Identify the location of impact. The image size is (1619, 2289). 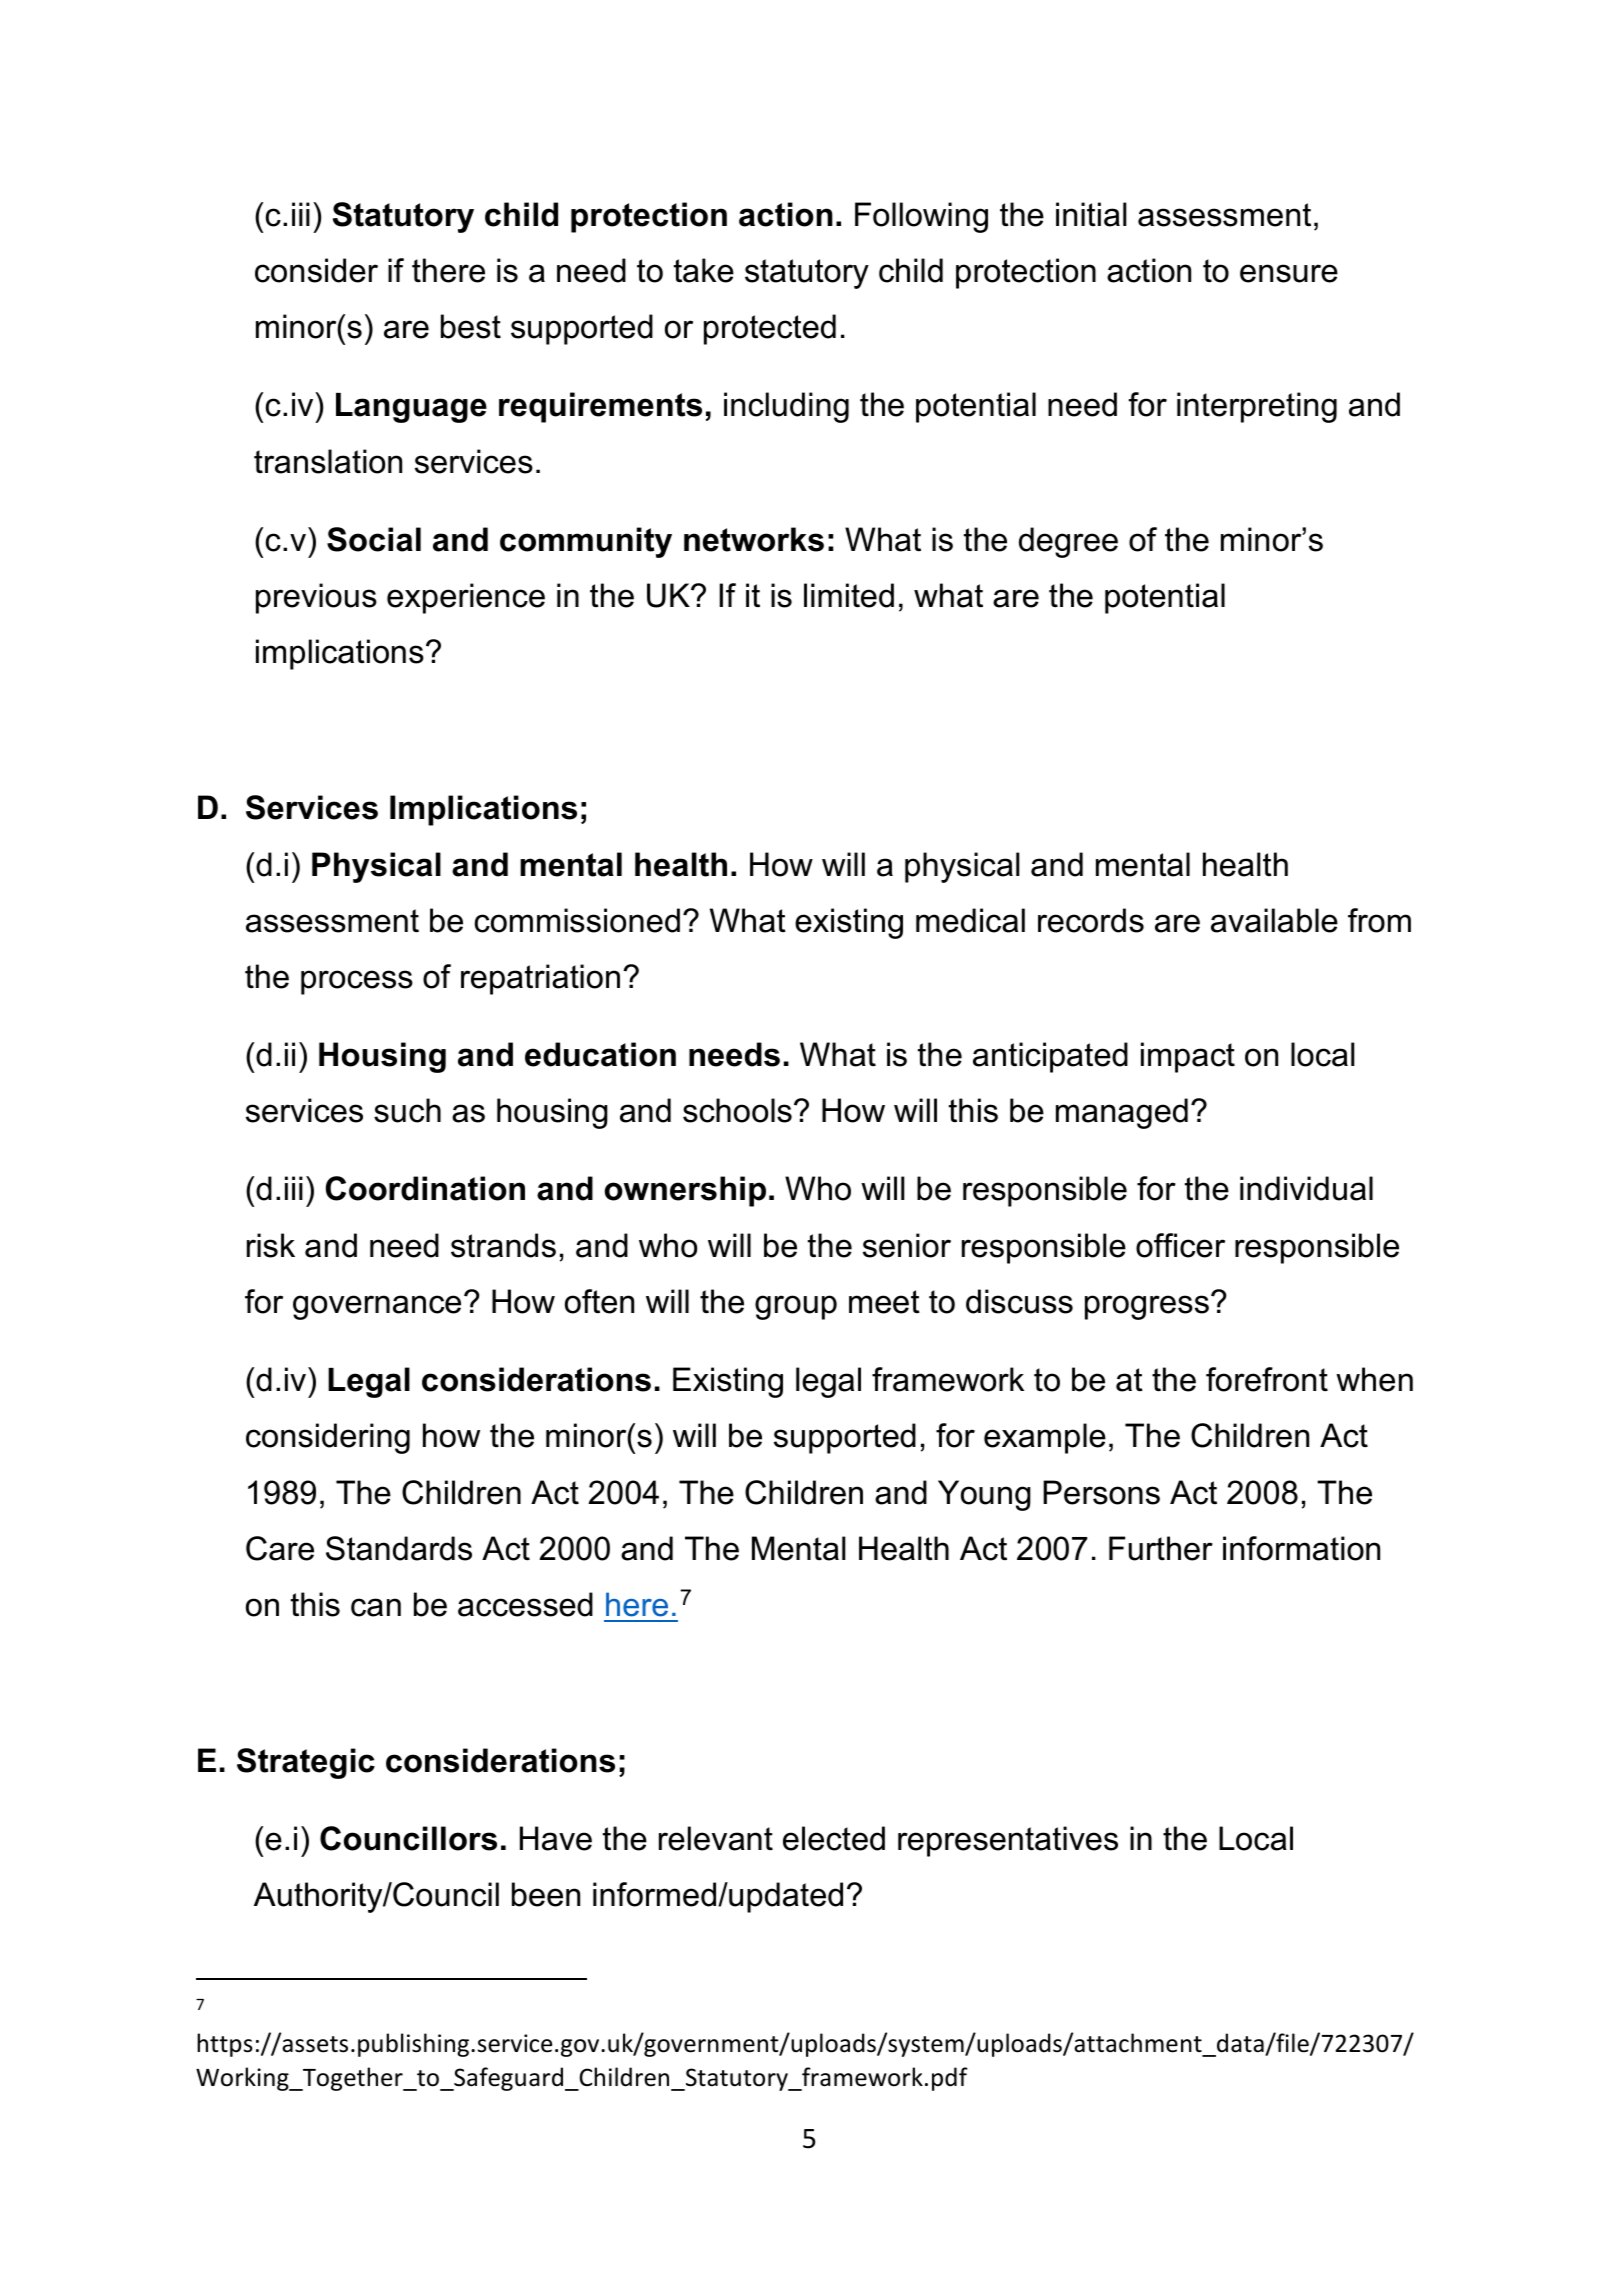
(1188, 1057).
